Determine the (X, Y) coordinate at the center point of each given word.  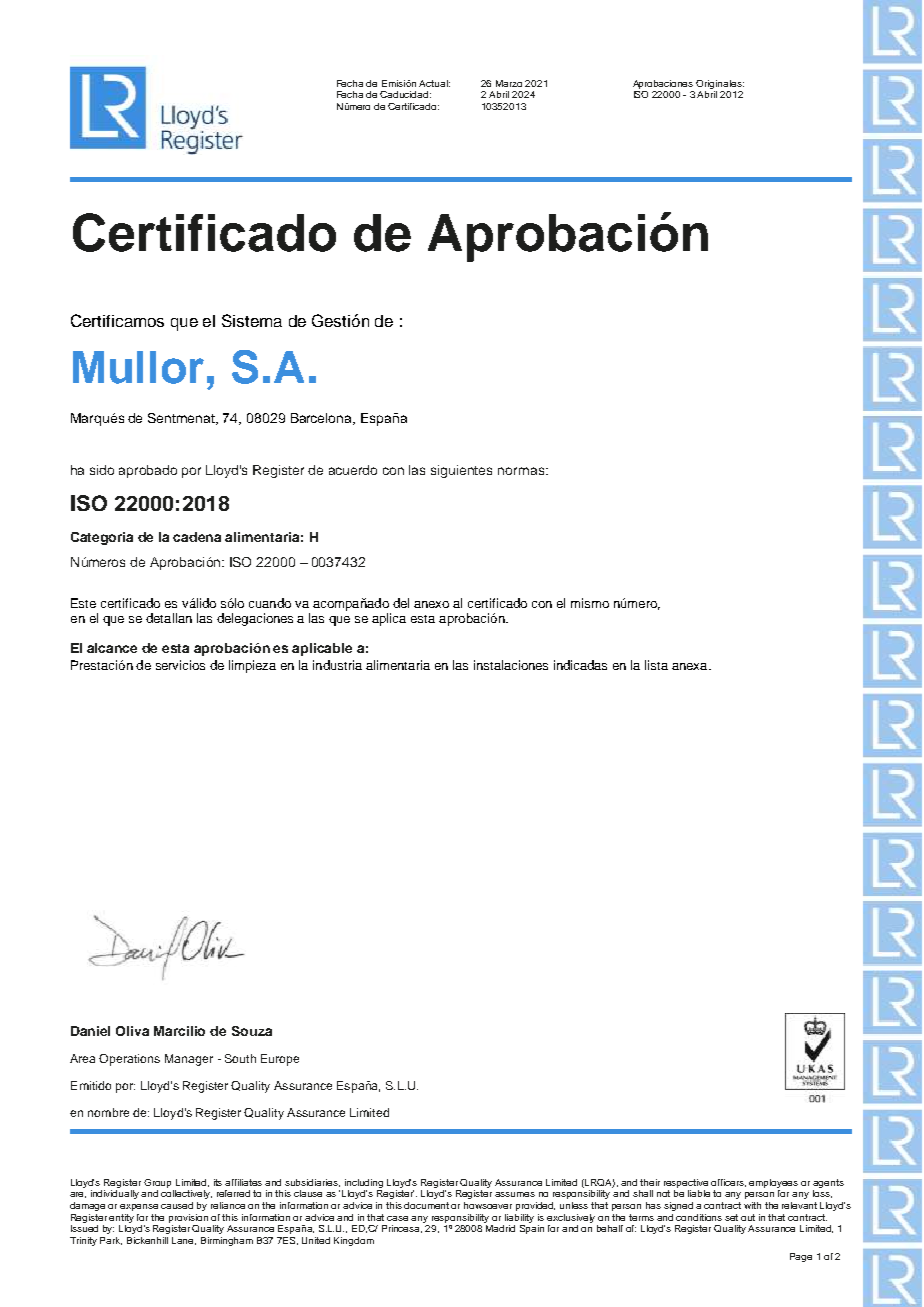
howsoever (488, 1205)
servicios (180, 665)
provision (188, 1218)
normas (521, 471)
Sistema (252, 320)
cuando (270, 603)
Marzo (509, 83)
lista (656, 665)
